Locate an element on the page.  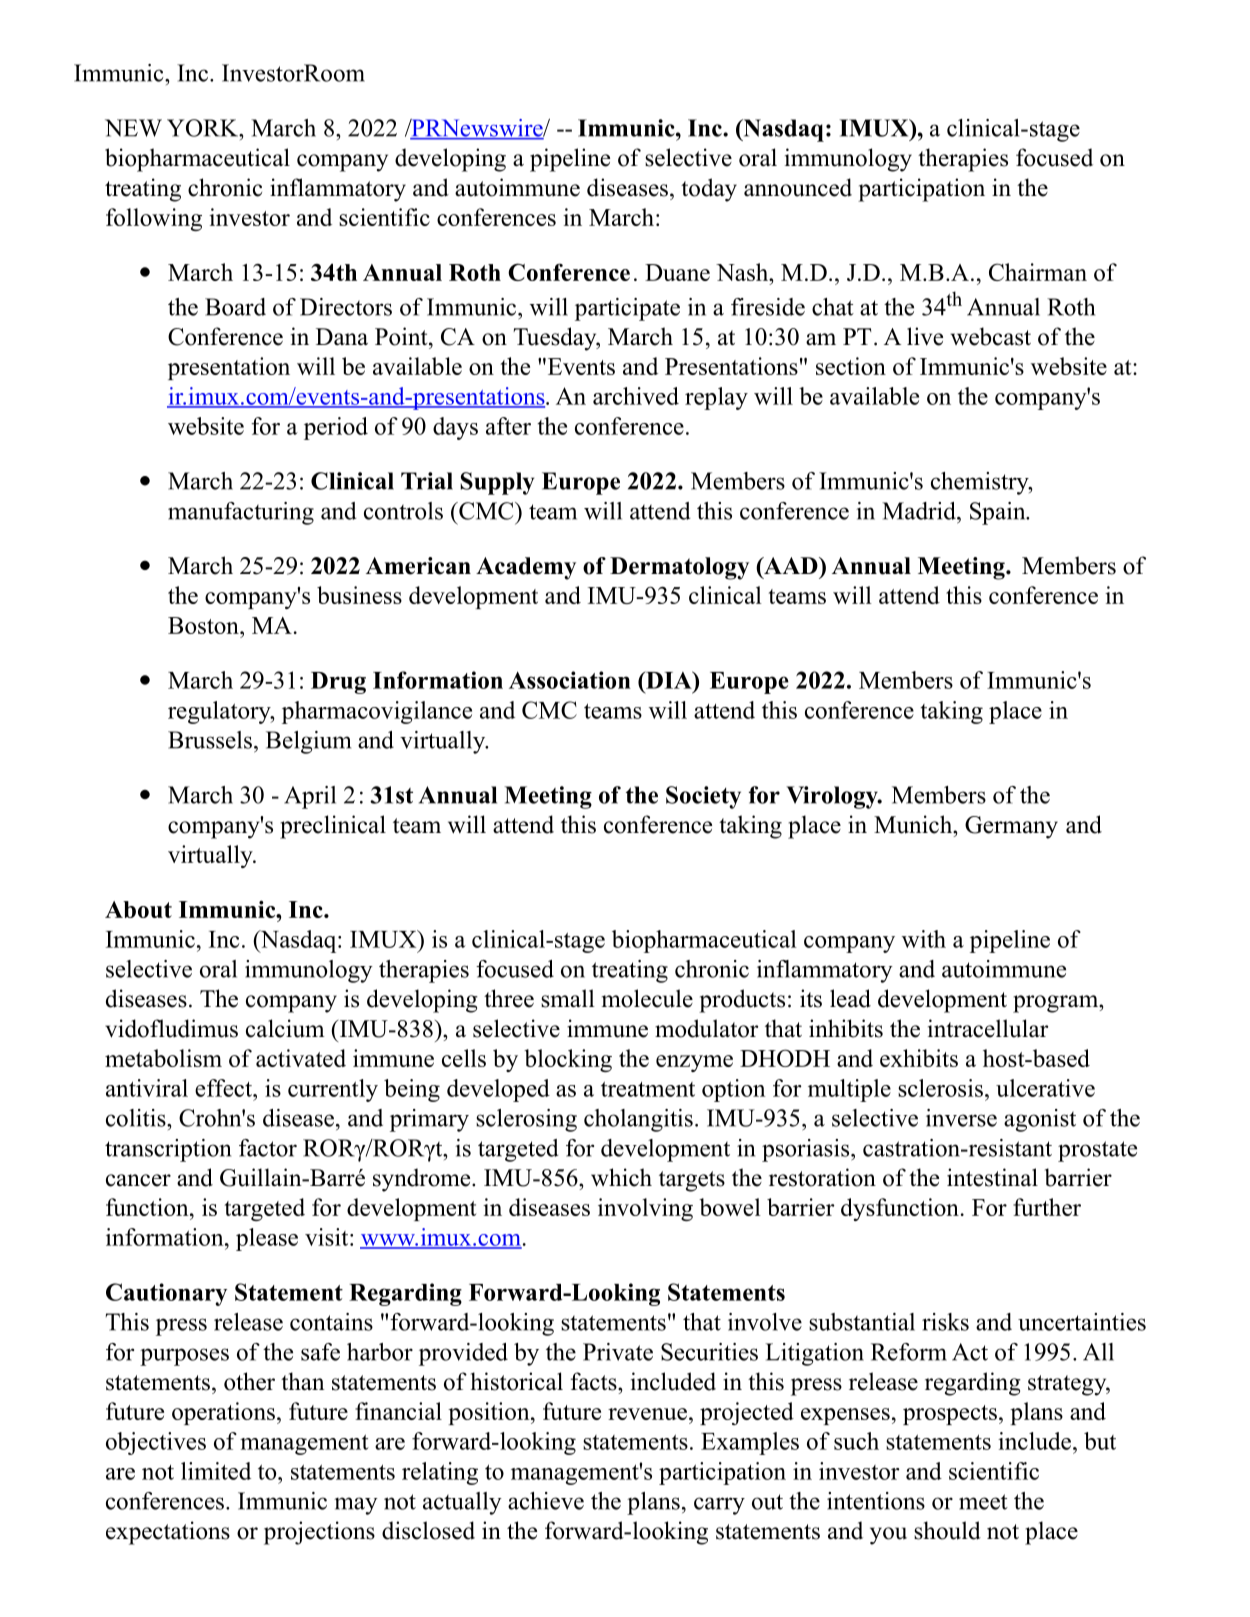
Spain is located at coordinates (999, 513).
